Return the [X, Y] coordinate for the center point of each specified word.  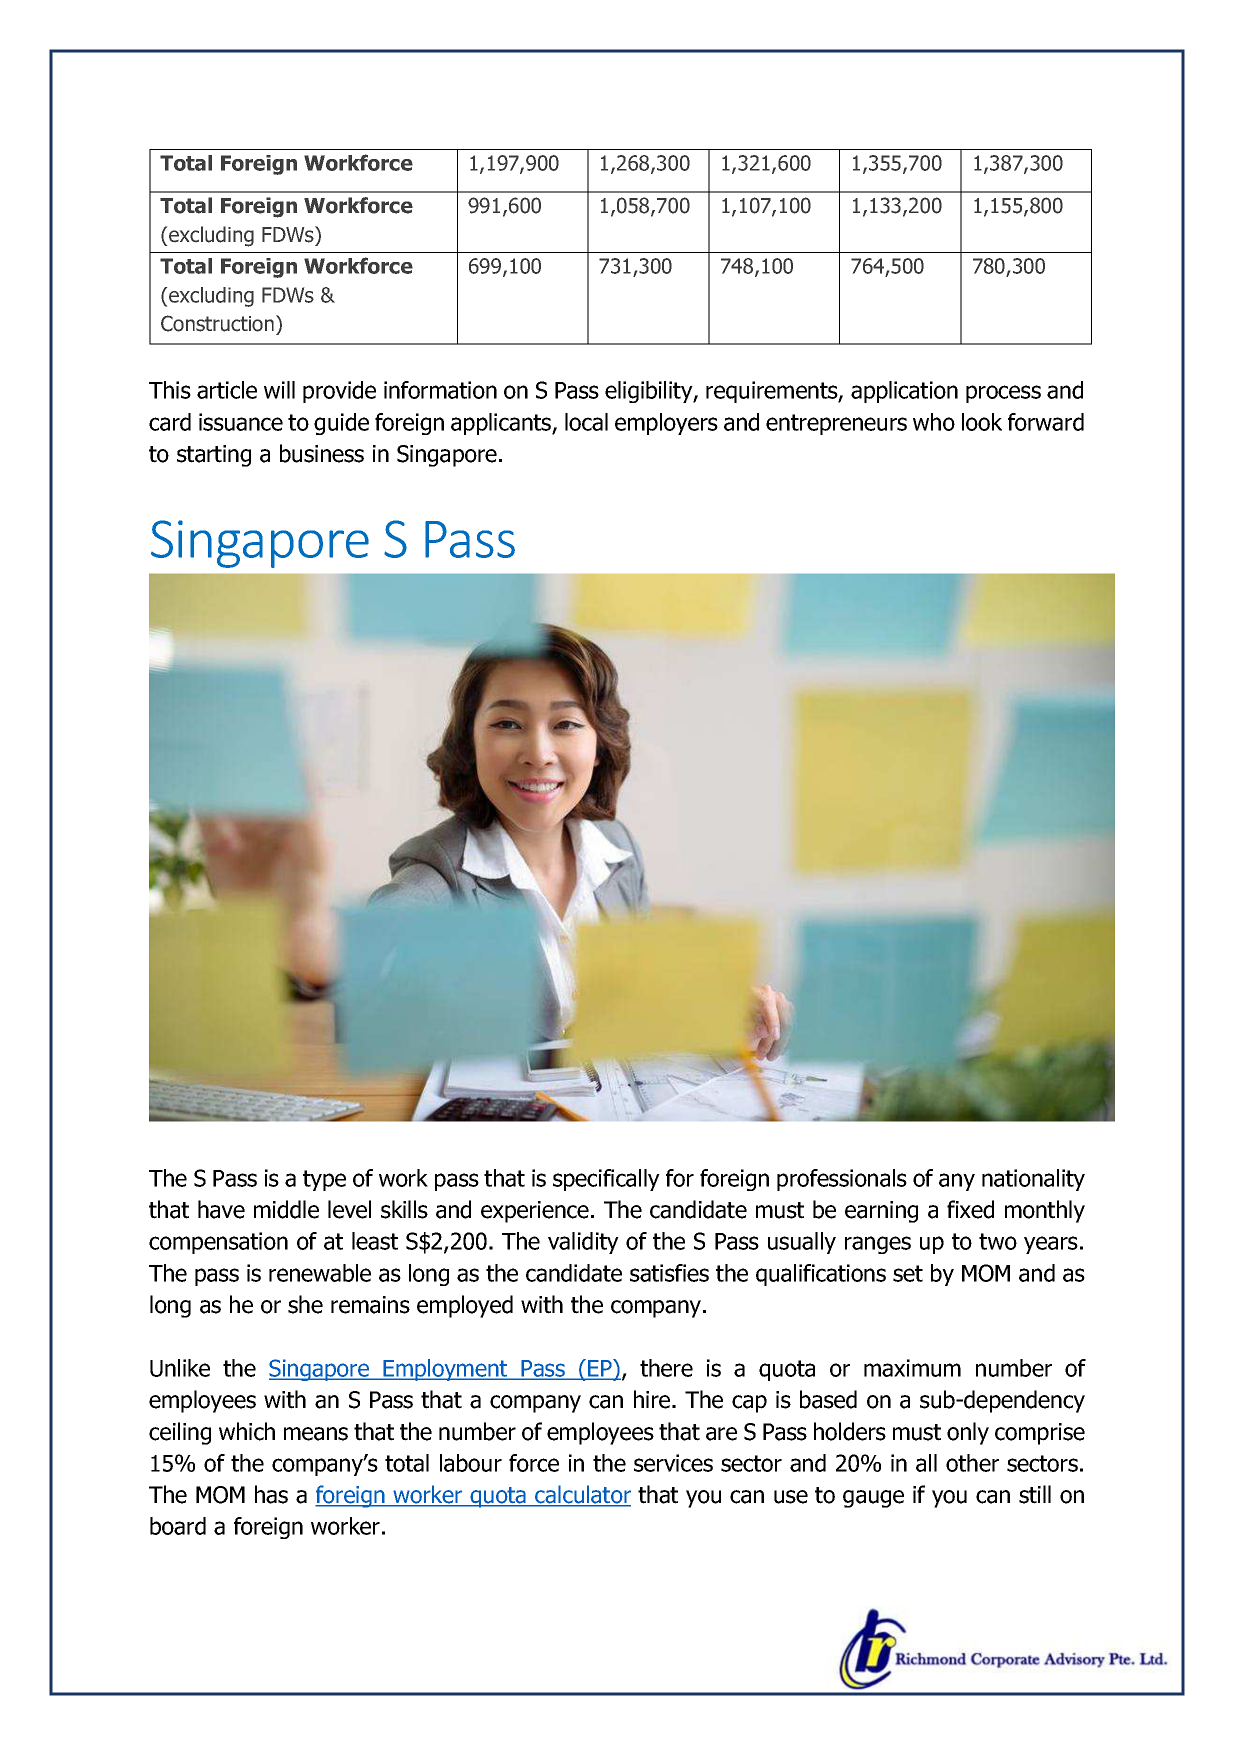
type [324, 1180]
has [271, 1494]
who [934, 422]
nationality [1033, 1180]
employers [666, 424]
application [904, 392]
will [279, 390]
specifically [606, 1180]
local [586, 422]
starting [214, 456]
